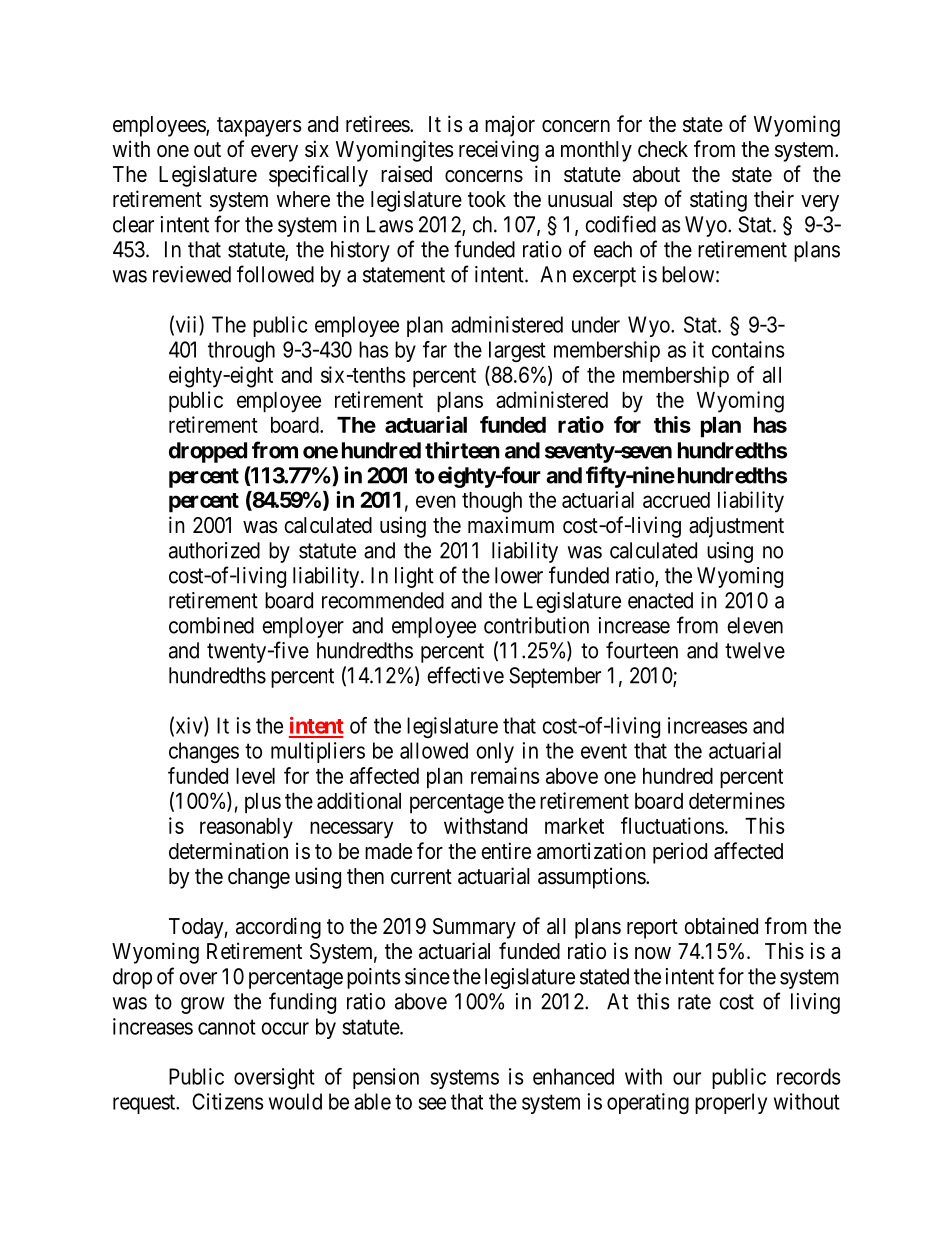 The image size is (952, 1233). I want to click on authorized, so click(214, 550).
